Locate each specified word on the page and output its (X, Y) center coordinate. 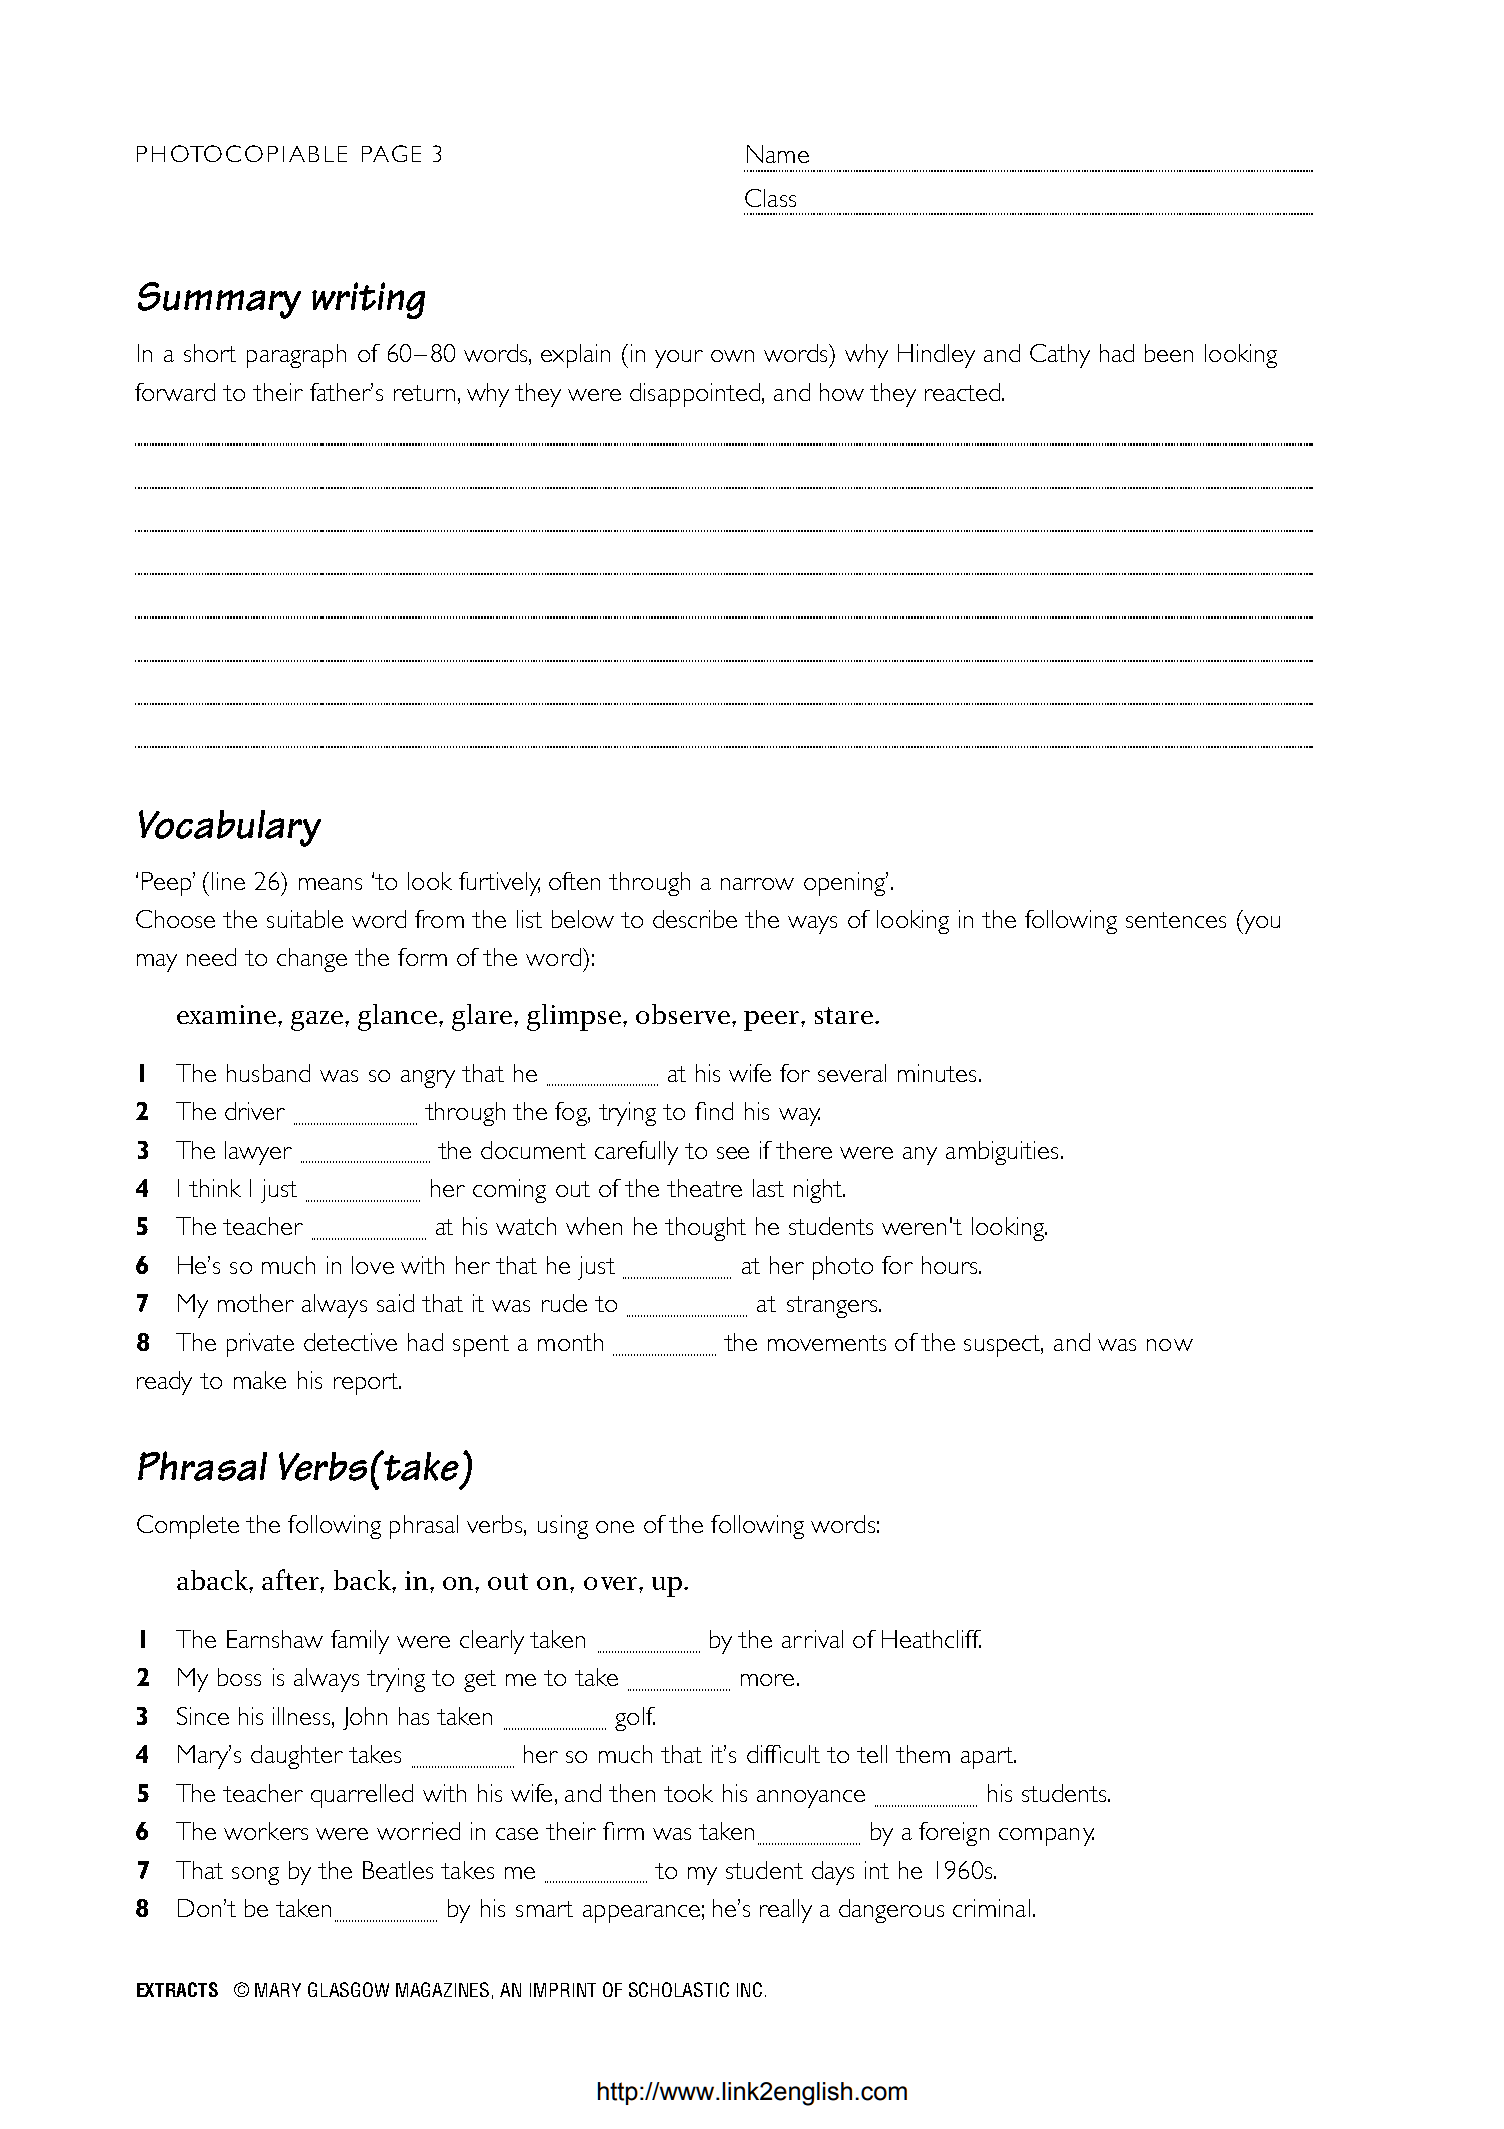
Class (770, 198)
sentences (1176, 920)
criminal (991, 1908)
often (574, 881)
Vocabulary (230, 828)
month (570, 1342)
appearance (641, 1914)
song (255, 1876)
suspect (1003, 1346)
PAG (384, 153)
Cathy (1060, 356)
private (260, 1345)
